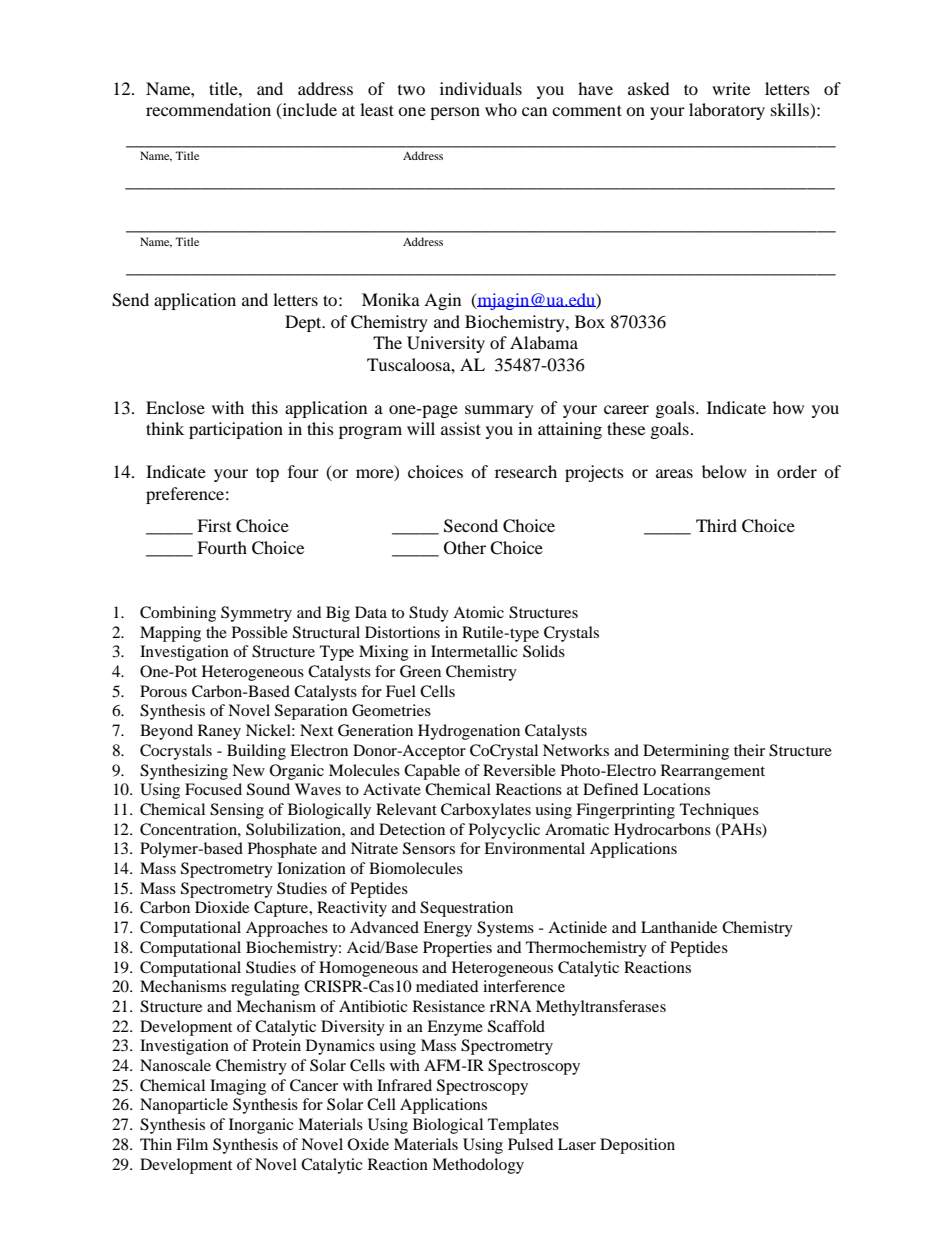 The image size is (952, 1233). What do you see at coordinates (178, 614) in the document?
I see `Combining` at bounding box center [178, 614].
